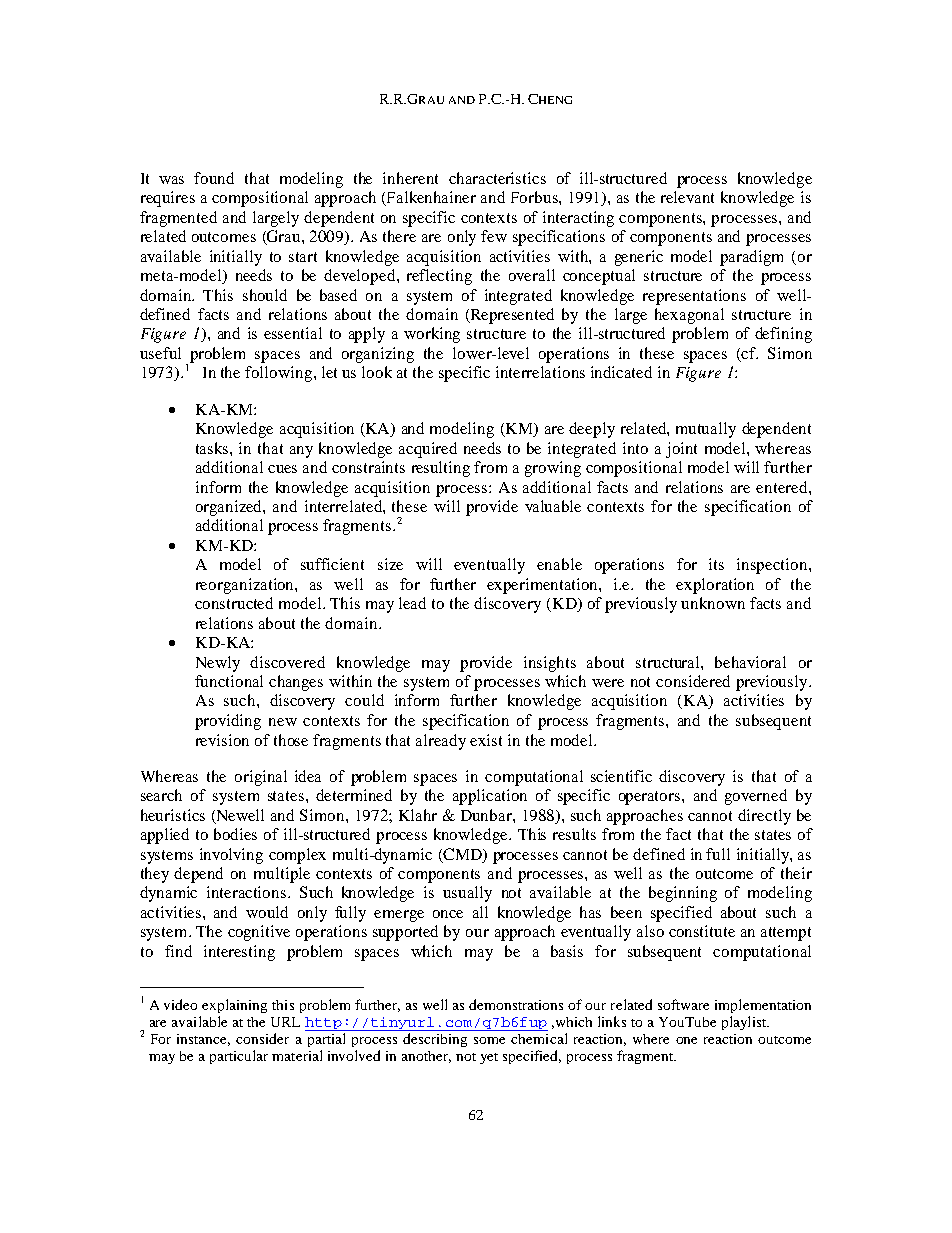 This screenshot has width=952, height=1233. Describe the element at coordinates (489, 1040) in the screenshot. I see `some` at that location.
